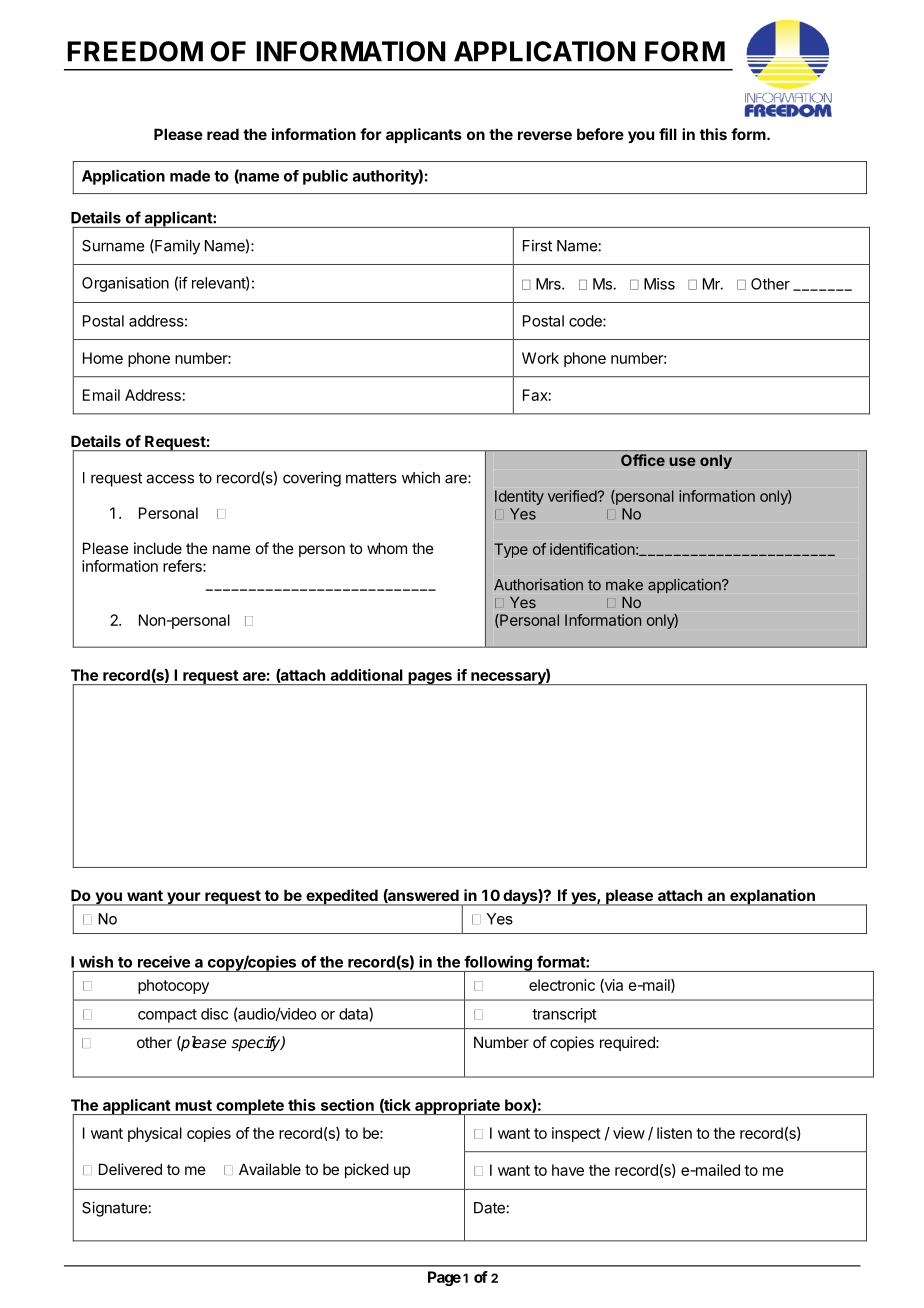  What do you see at coordinates (170, 479) in the screenshot?
I see `access` at bounding box center [170, 479].
